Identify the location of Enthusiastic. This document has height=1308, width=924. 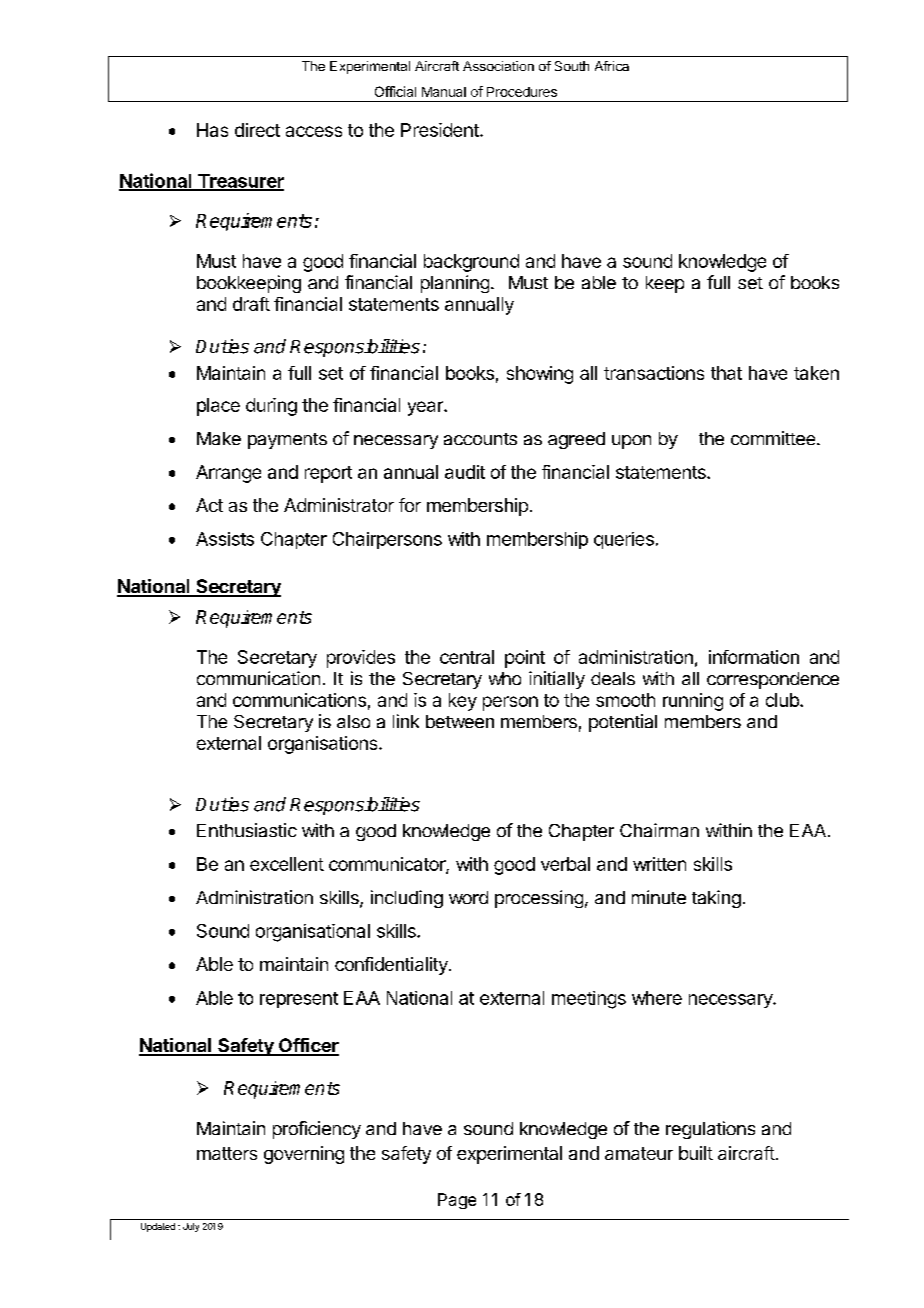
(247, 830).
